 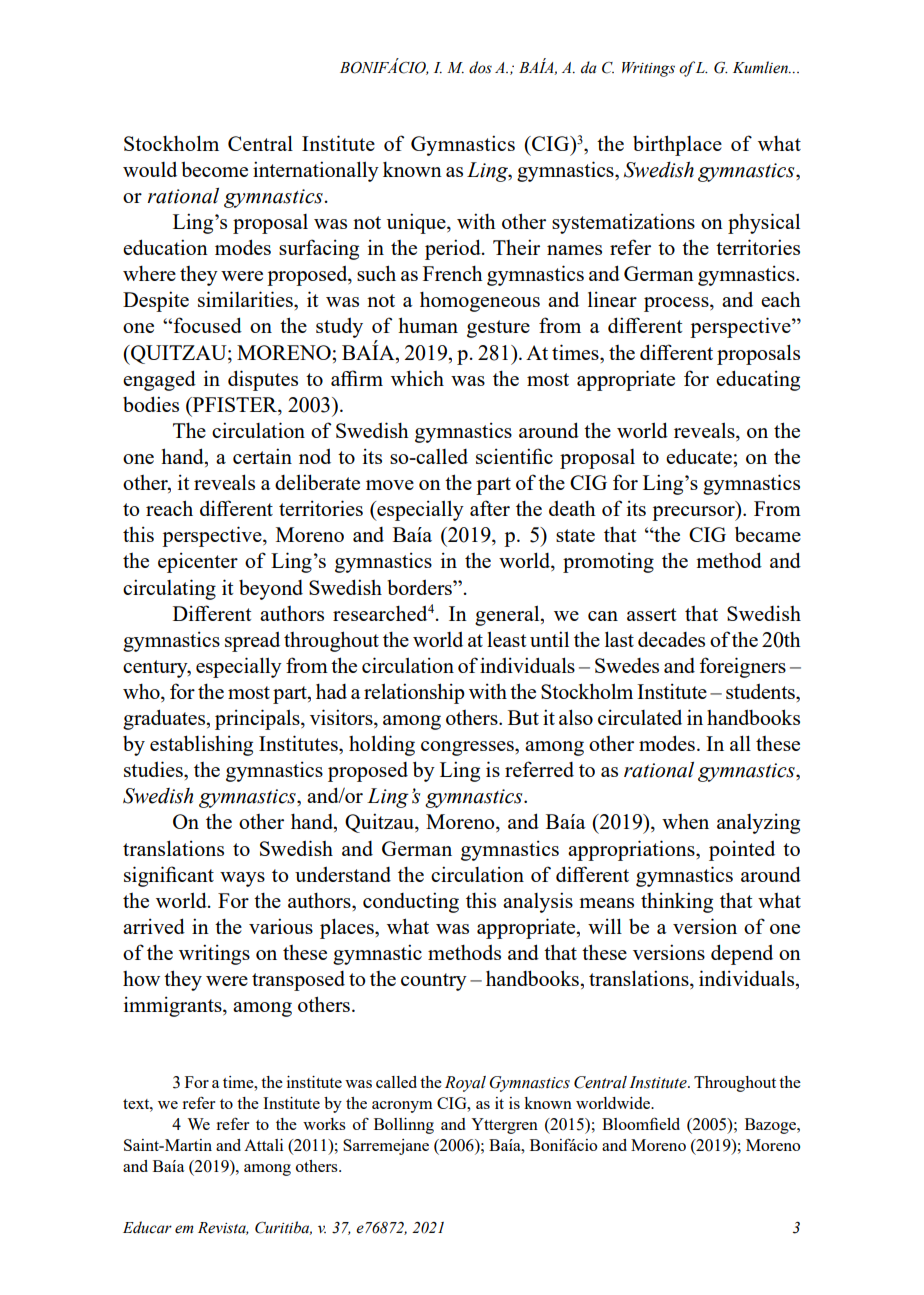 I want to click on become, so click(x=214, y=169).
